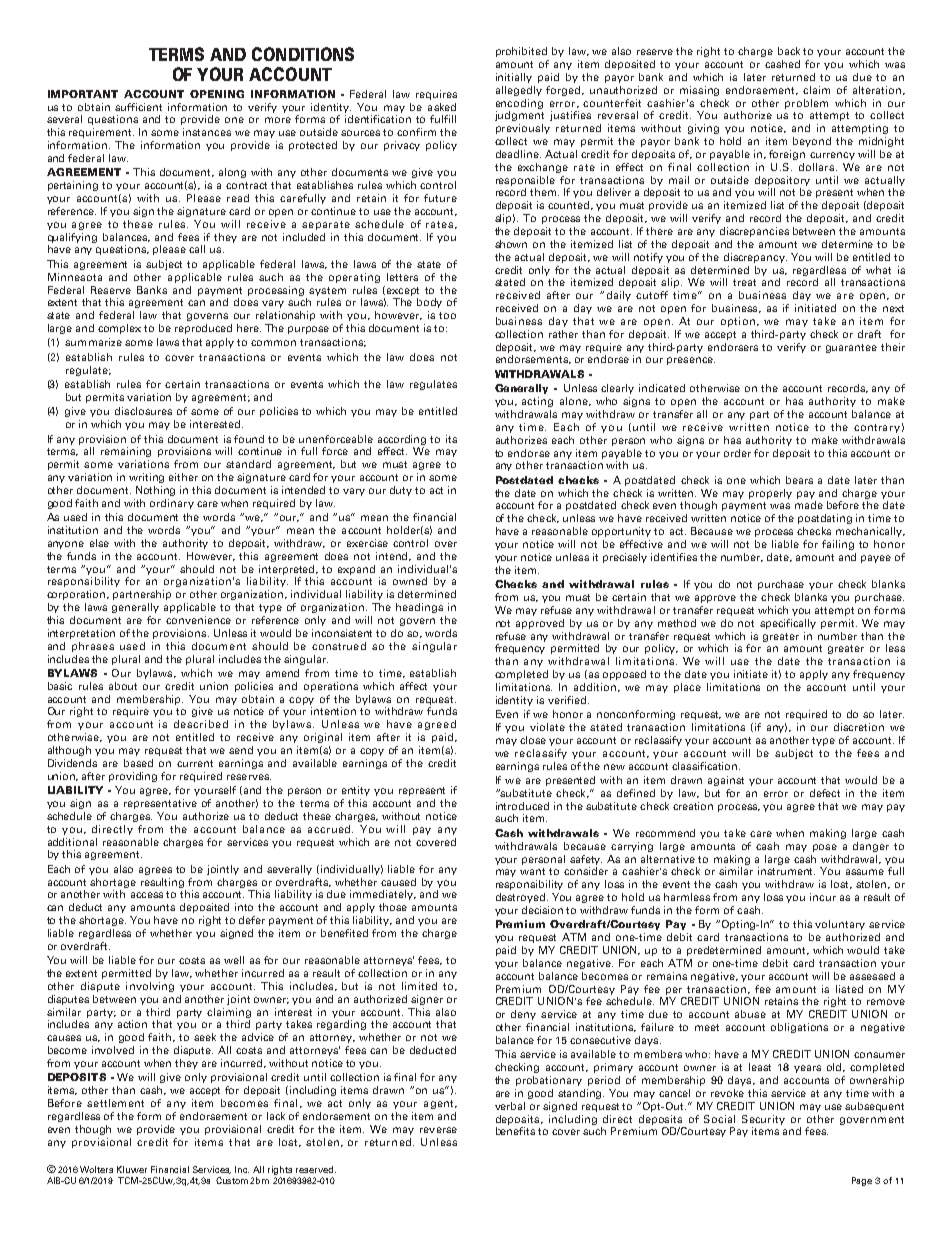  I want to click on ordinary, so click(172, 504).
